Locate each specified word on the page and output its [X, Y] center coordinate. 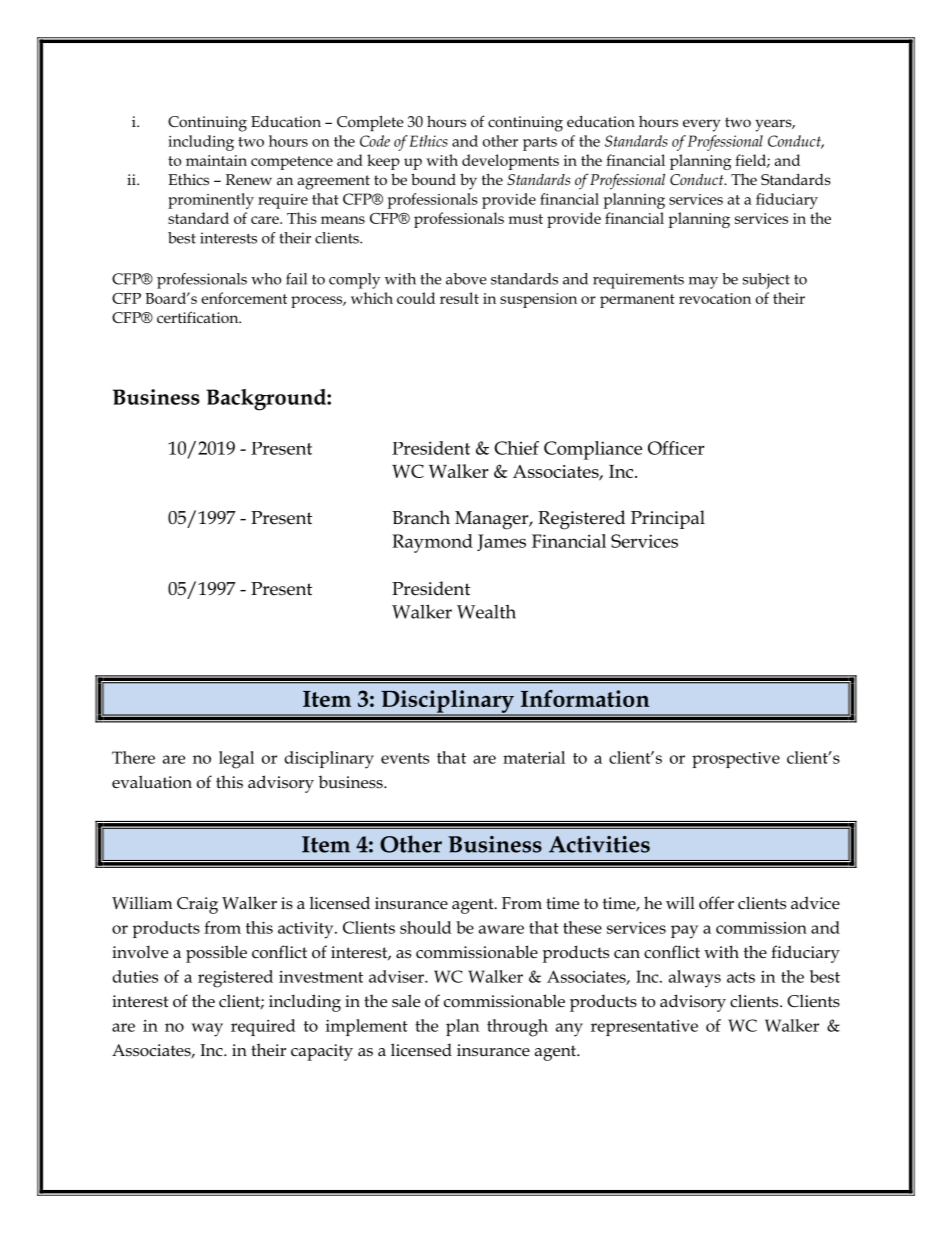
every [701, 125]
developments [510, 162]
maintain [216, 160]
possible [216, 954]
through [517, 1028]
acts [741, 977]
